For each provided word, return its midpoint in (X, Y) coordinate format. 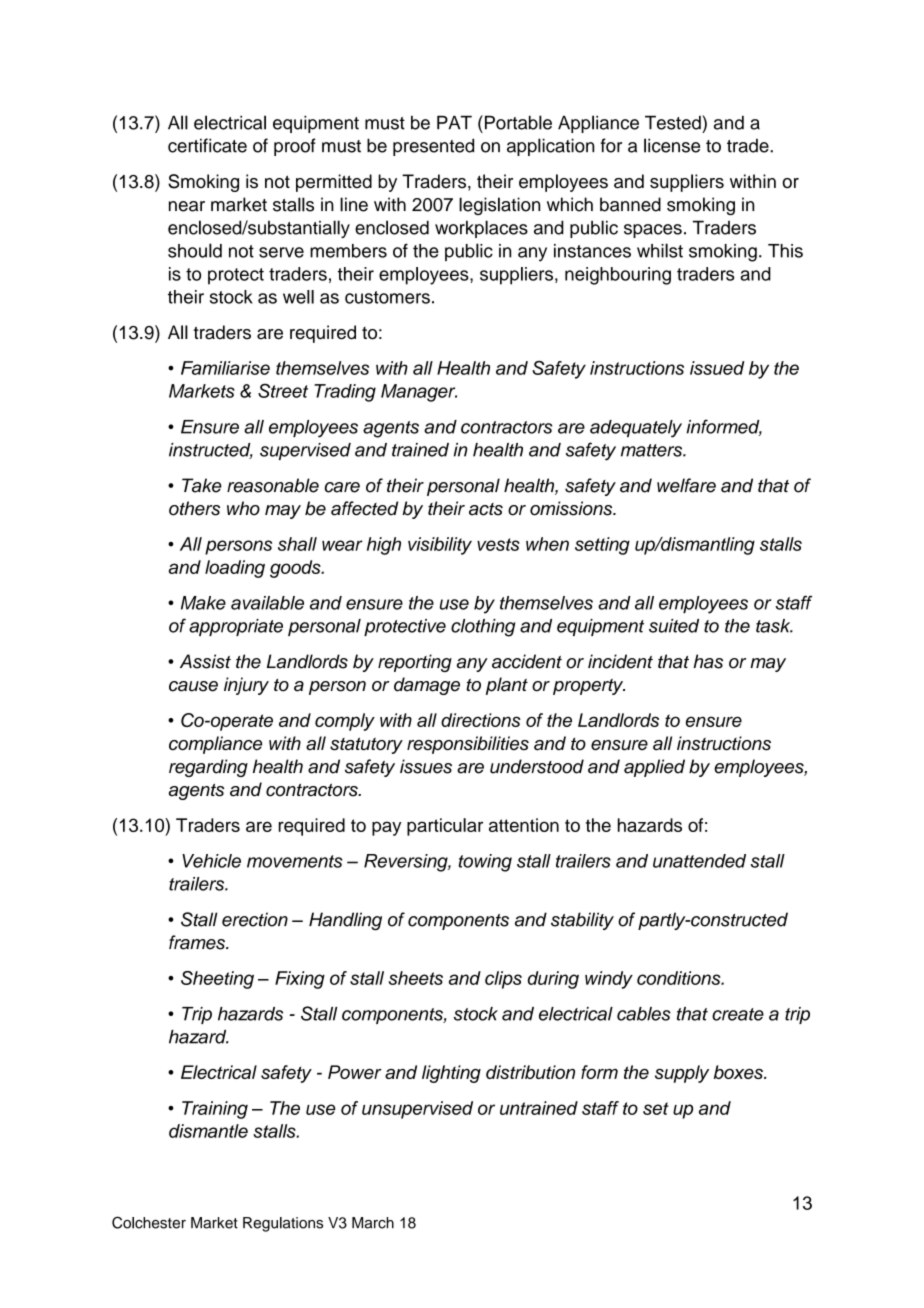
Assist (205, 661)
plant (507, 686)
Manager (419, 393)
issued (717, 368)
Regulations (283, 1224)
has (708, 661)
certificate (207, 145)
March (373, 1223)
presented (433, 147)
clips (503, 980)
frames (198, 942)
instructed (211, 451)
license (672, 145)
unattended (699, 861)
